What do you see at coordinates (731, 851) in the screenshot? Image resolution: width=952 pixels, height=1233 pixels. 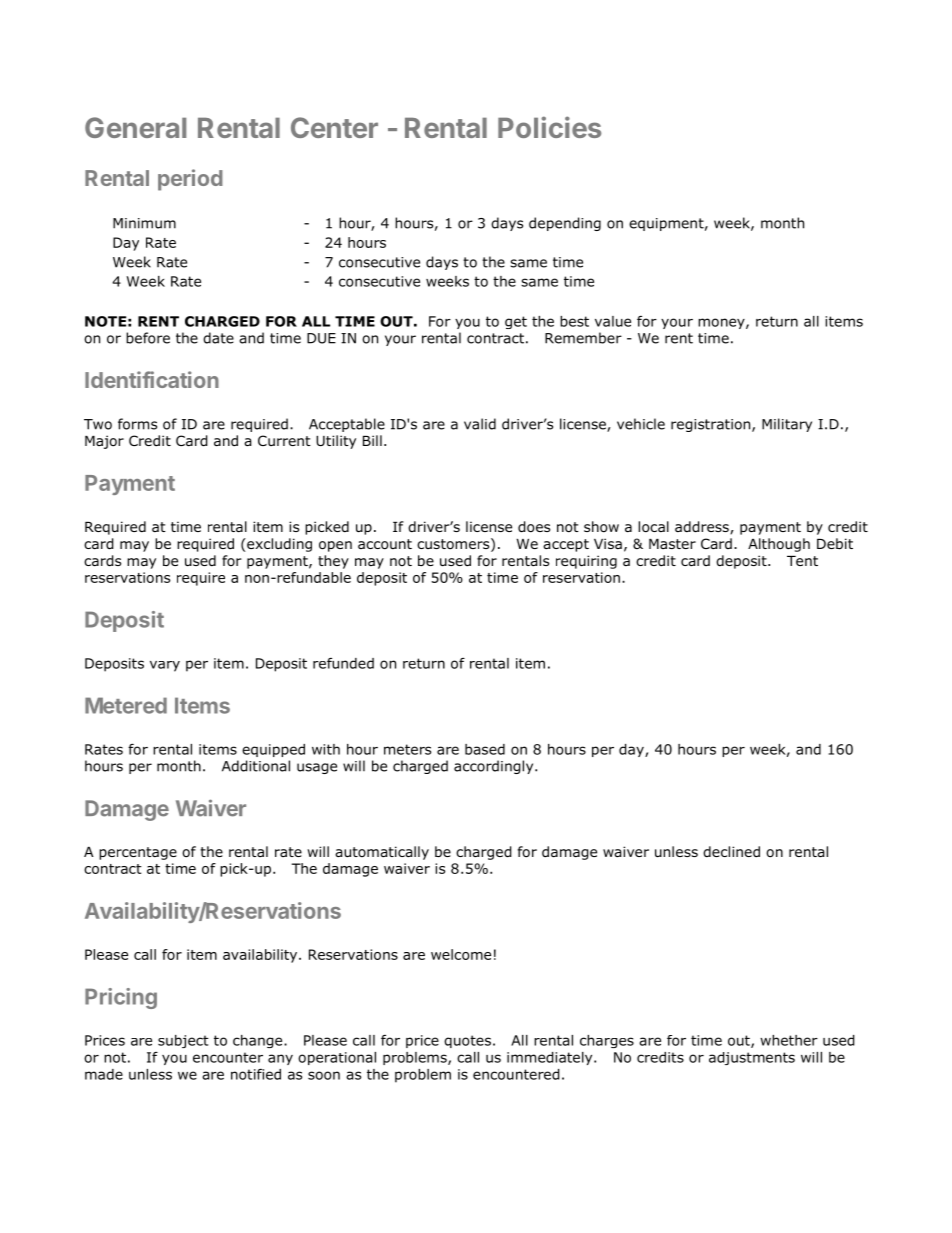 I see `declined` at bounding box center [731, 851].
